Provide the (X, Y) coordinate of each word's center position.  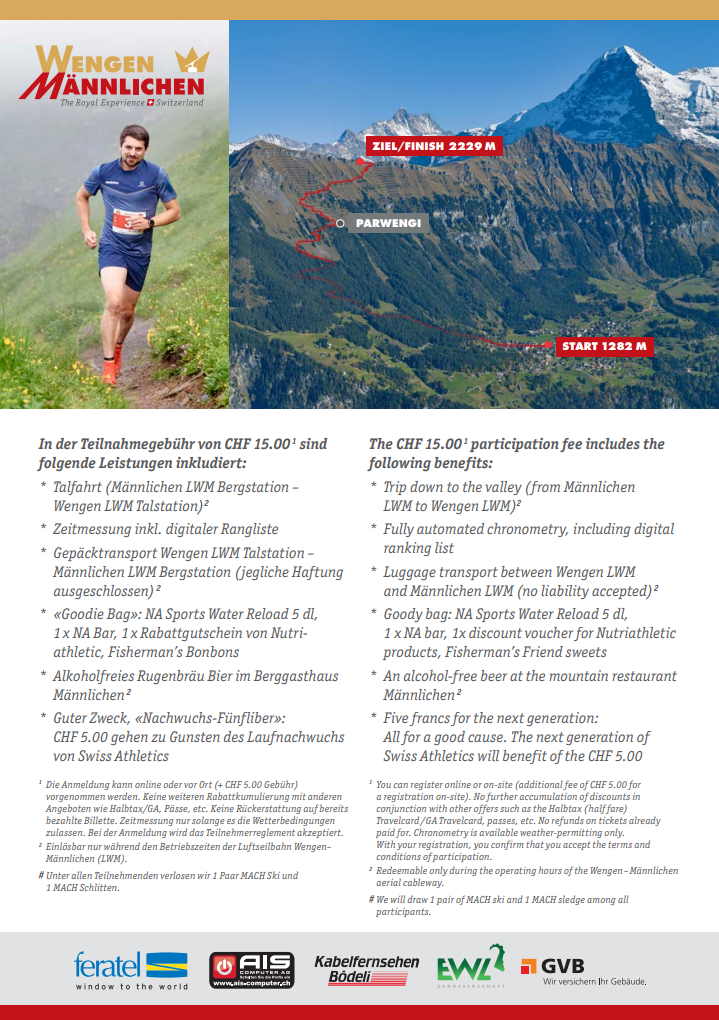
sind (313, 443)
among (601, 901)
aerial (388, 882)
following (399, 464)
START (580, 346)
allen (81, 875)
